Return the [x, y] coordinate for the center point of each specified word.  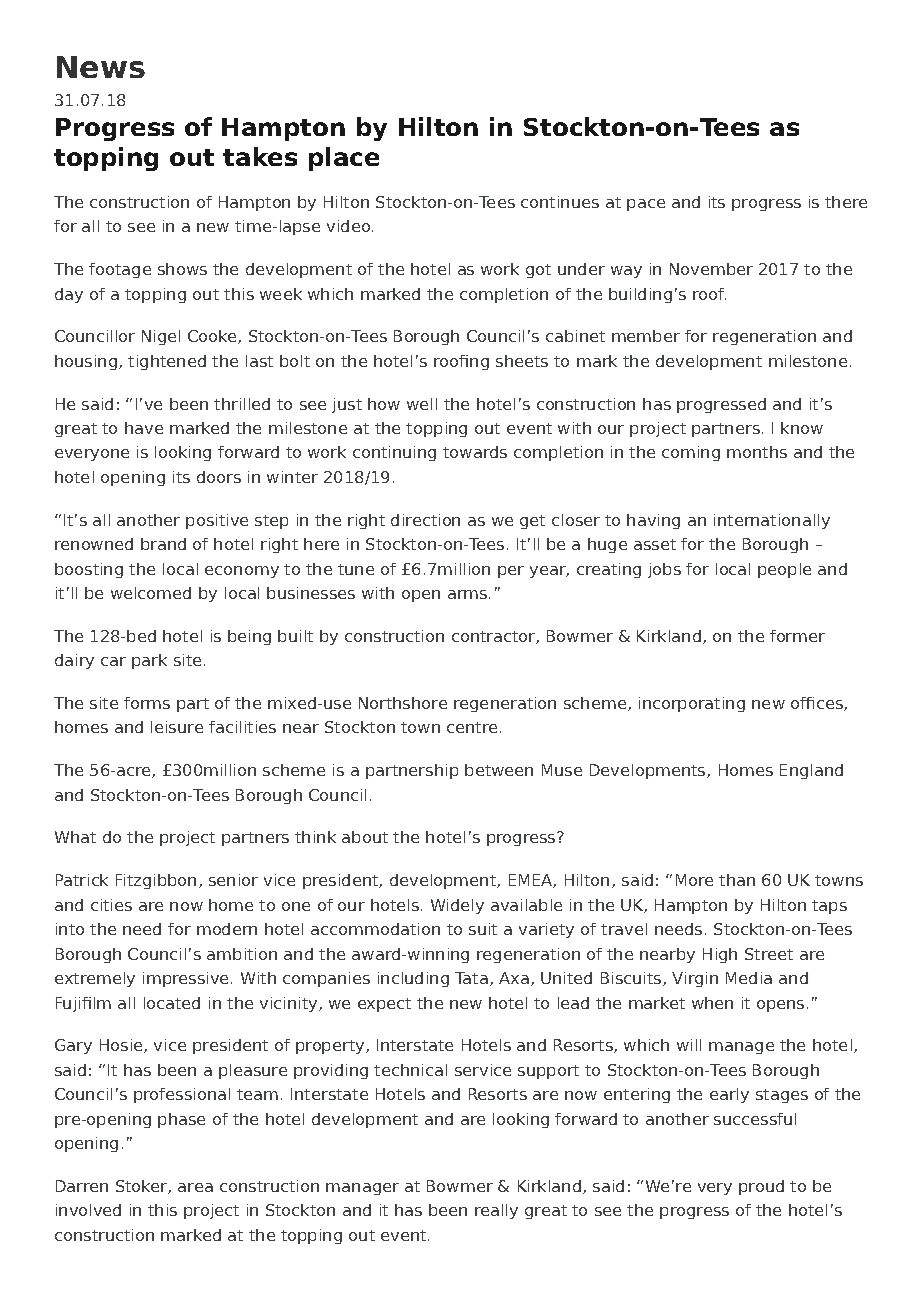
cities [111, 905]
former [797, 636]
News [101, 67]
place [344, 159]
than [737, 880]
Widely [457, 906]
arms [469, 594]
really [496, 1211]
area [195, 1187]
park [149, 661]
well [422, 404]
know [802, 428]
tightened [167, 362]
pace [646, 205]
